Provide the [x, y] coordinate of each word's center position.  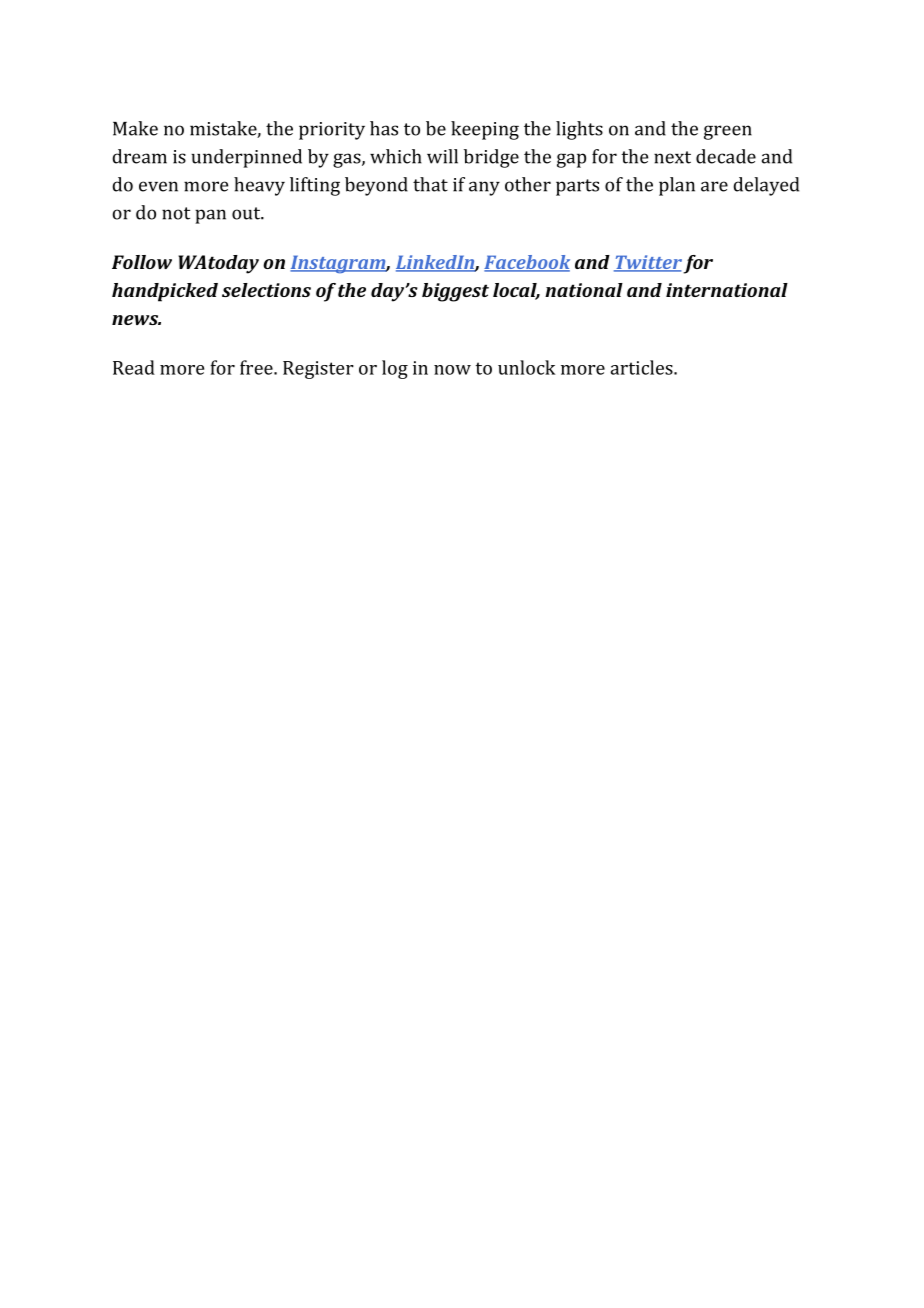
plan [677, 186]
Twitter [648, 263]
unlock [527, 367]
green [728, 132]
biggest [455, 292]
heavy [259, 186]
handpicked [165, 292]
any [484, 188]
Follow [142, 262]
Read [134, 367]
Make [135, 128]
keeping [485, 130]
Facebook [527, 263]
